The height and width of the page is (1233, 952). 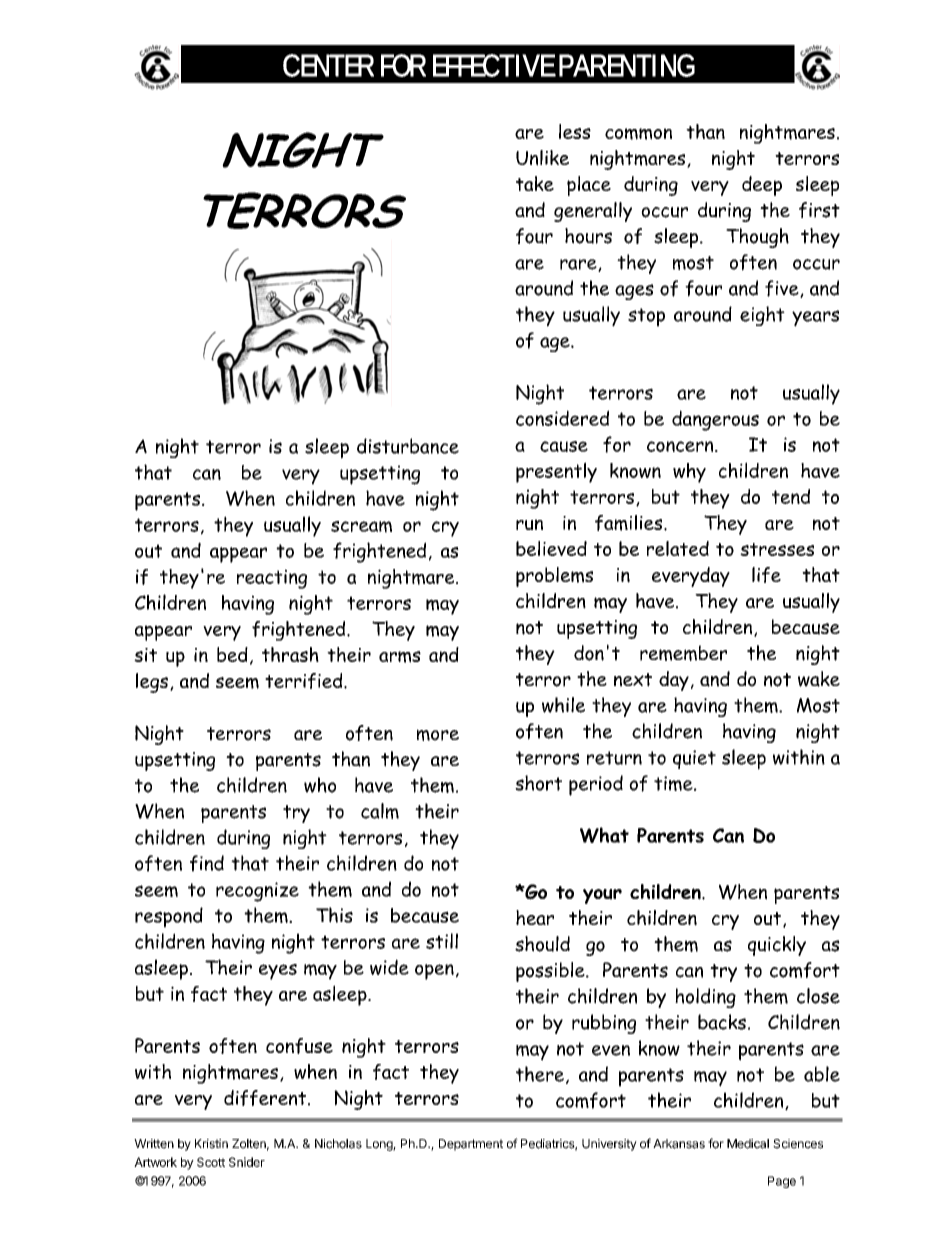 I want to click on EFFECTIVE, so click(x=494, y=65).
